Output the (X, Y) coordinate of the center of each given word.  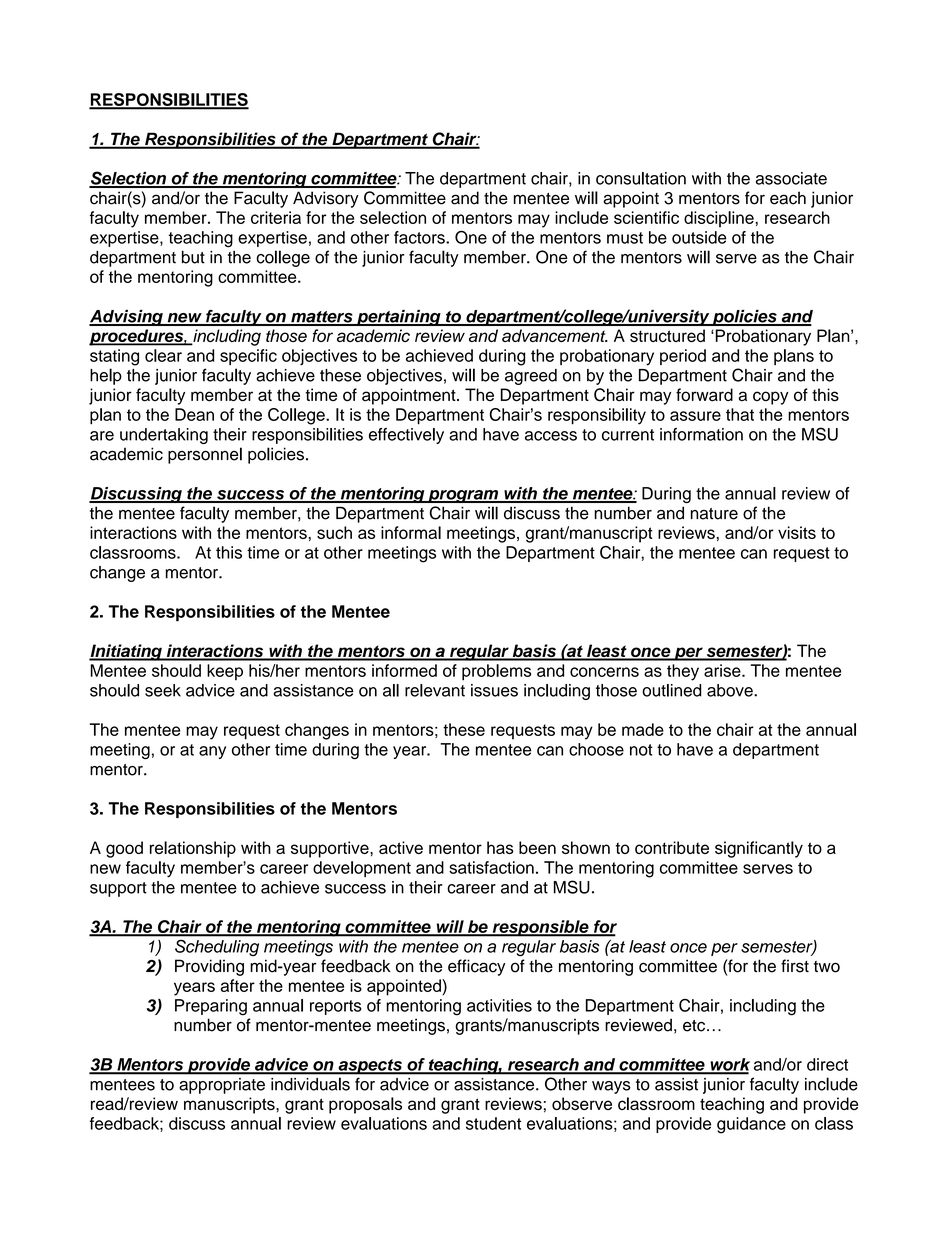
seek (163, 690)
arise (723, 670)
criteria (276, 217)
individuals (310, 1084)
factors (420, 237)
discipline (720, 219)
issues (494, 690)
